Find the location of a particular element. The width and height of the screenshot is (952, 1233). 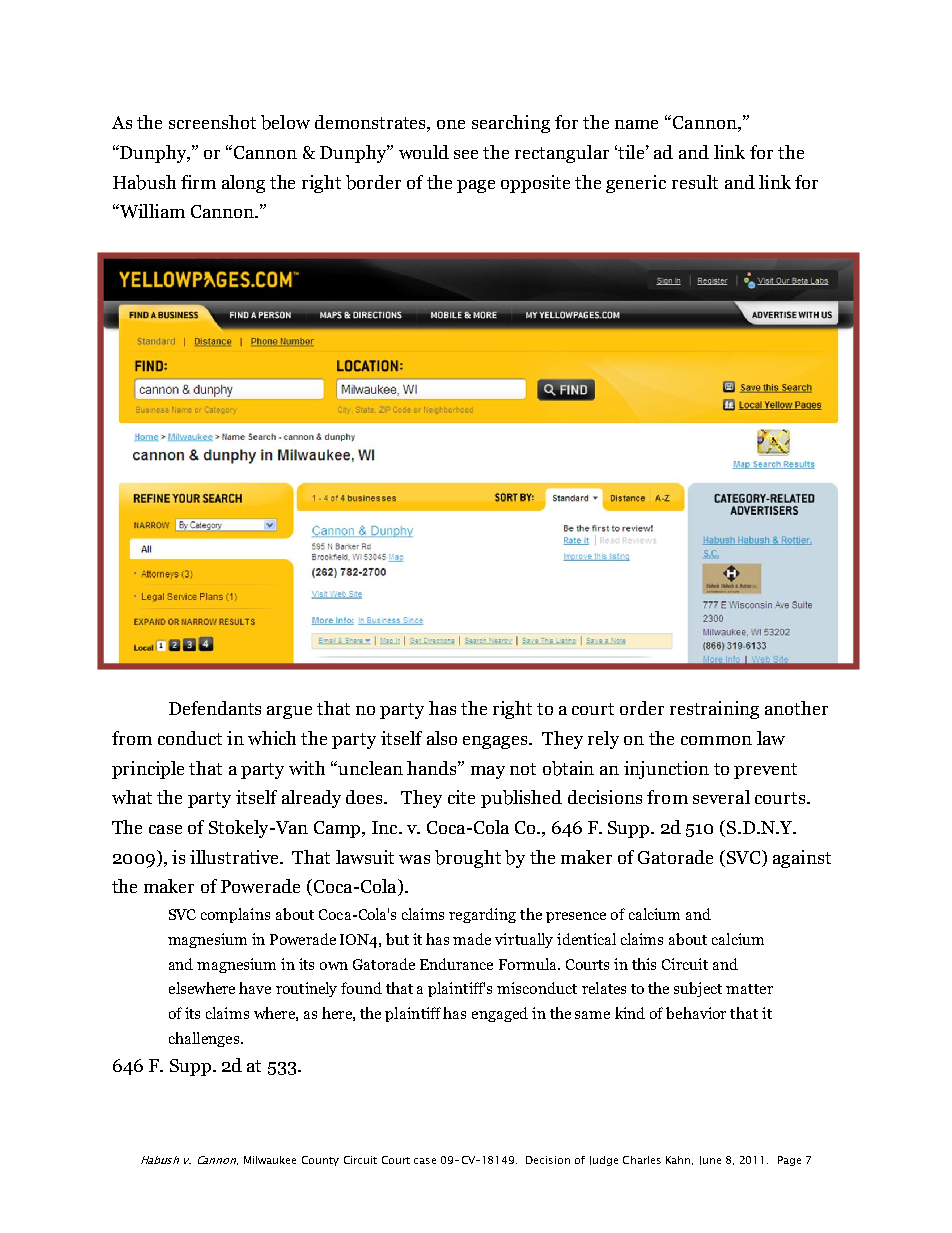

Judge is located at coordinates (604, 1161).
